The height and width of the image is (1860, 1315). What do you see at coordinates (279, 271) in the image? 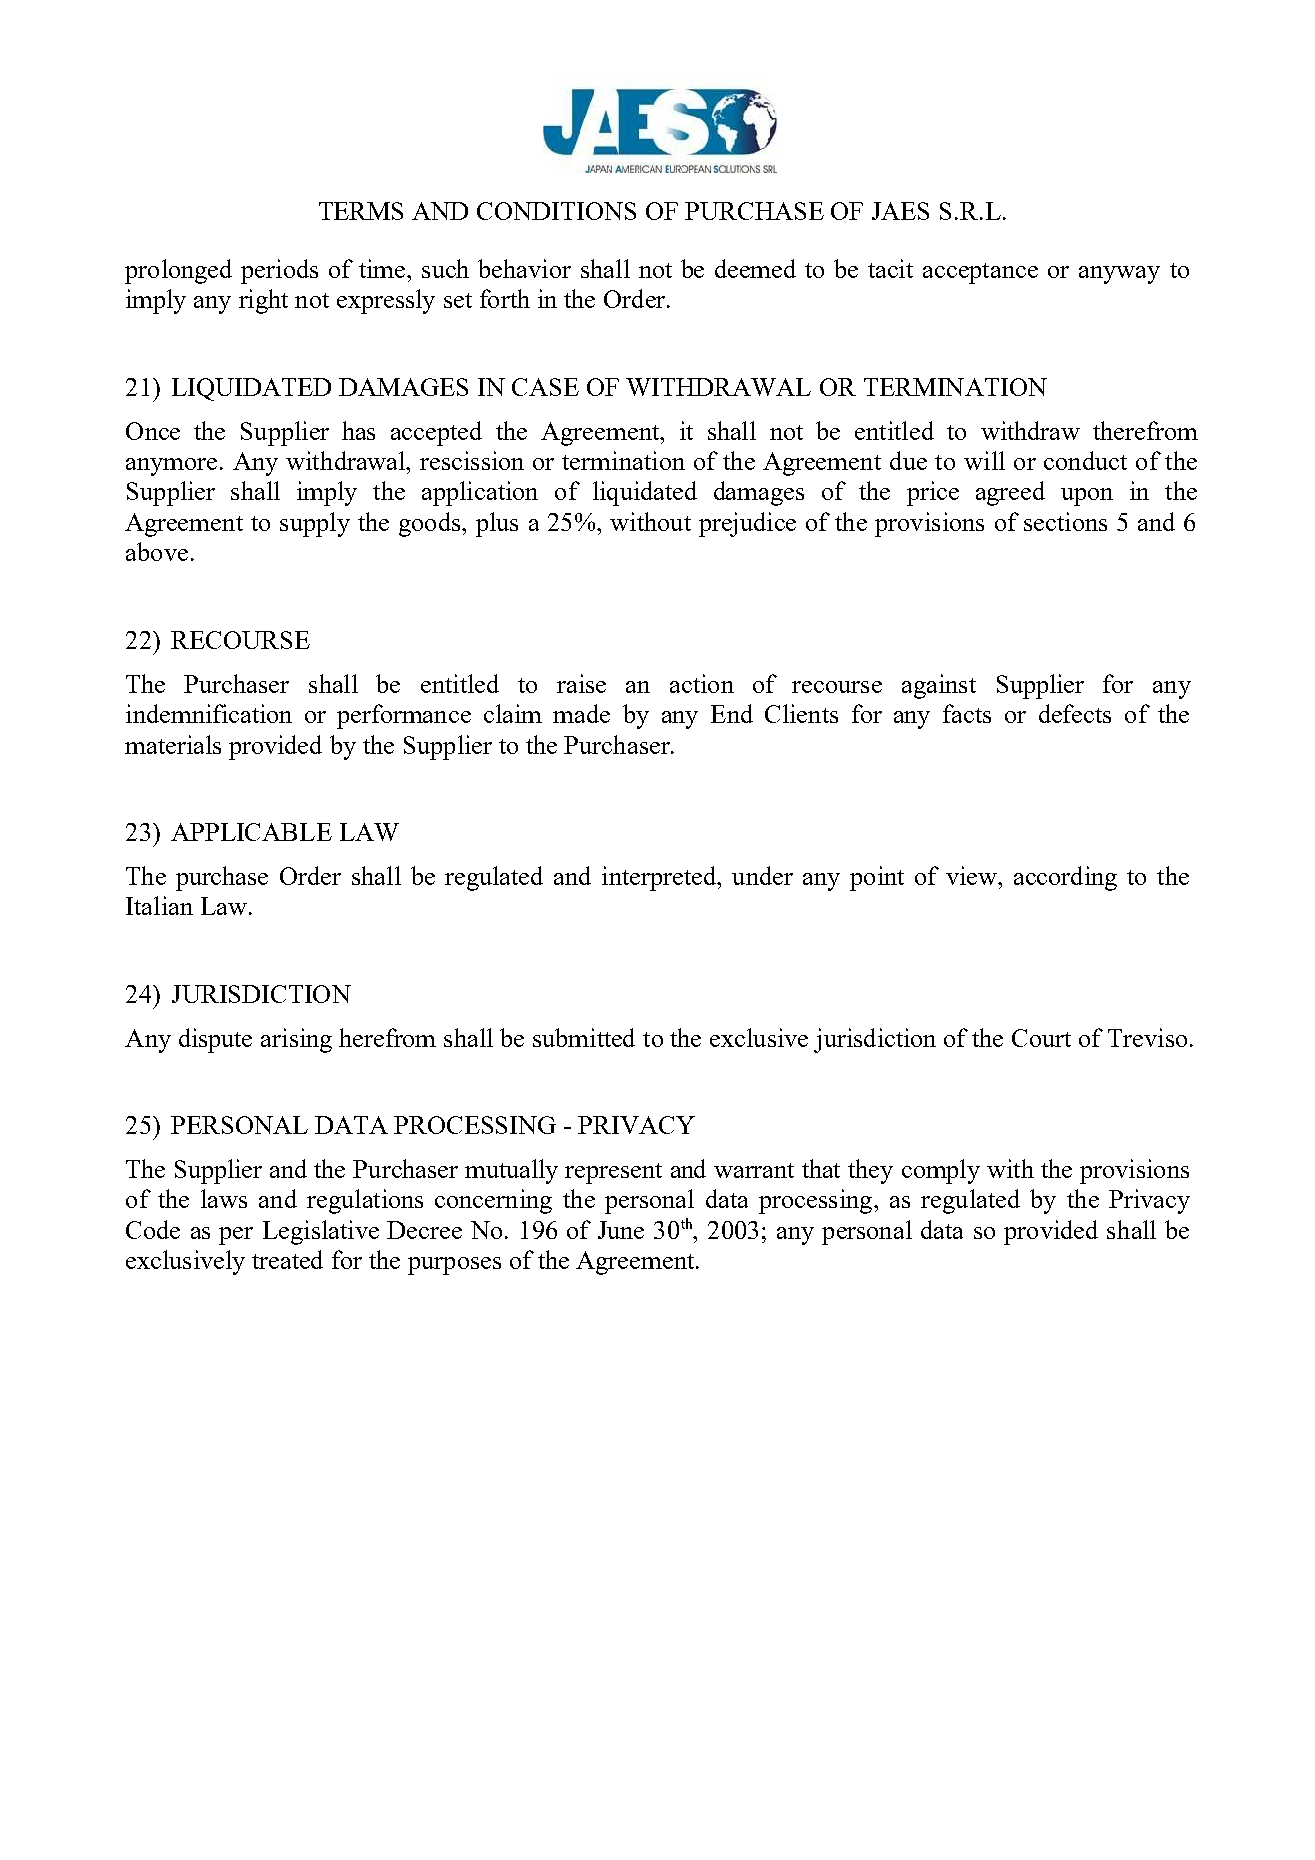
I see `periods` at bounding box center [279, 271].
